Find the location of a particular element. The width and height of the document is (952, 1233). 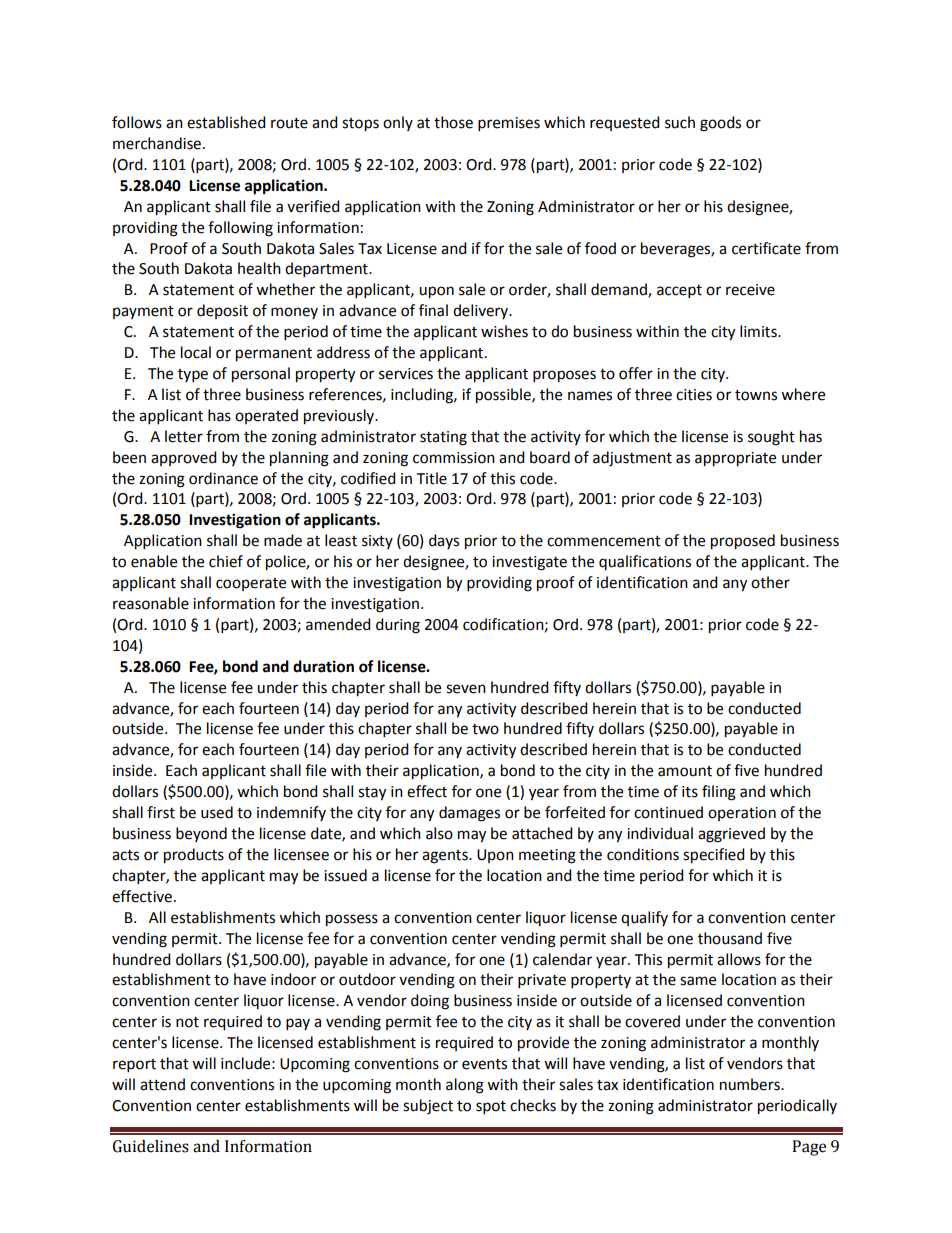

those is located at coordinates (453, 122).
